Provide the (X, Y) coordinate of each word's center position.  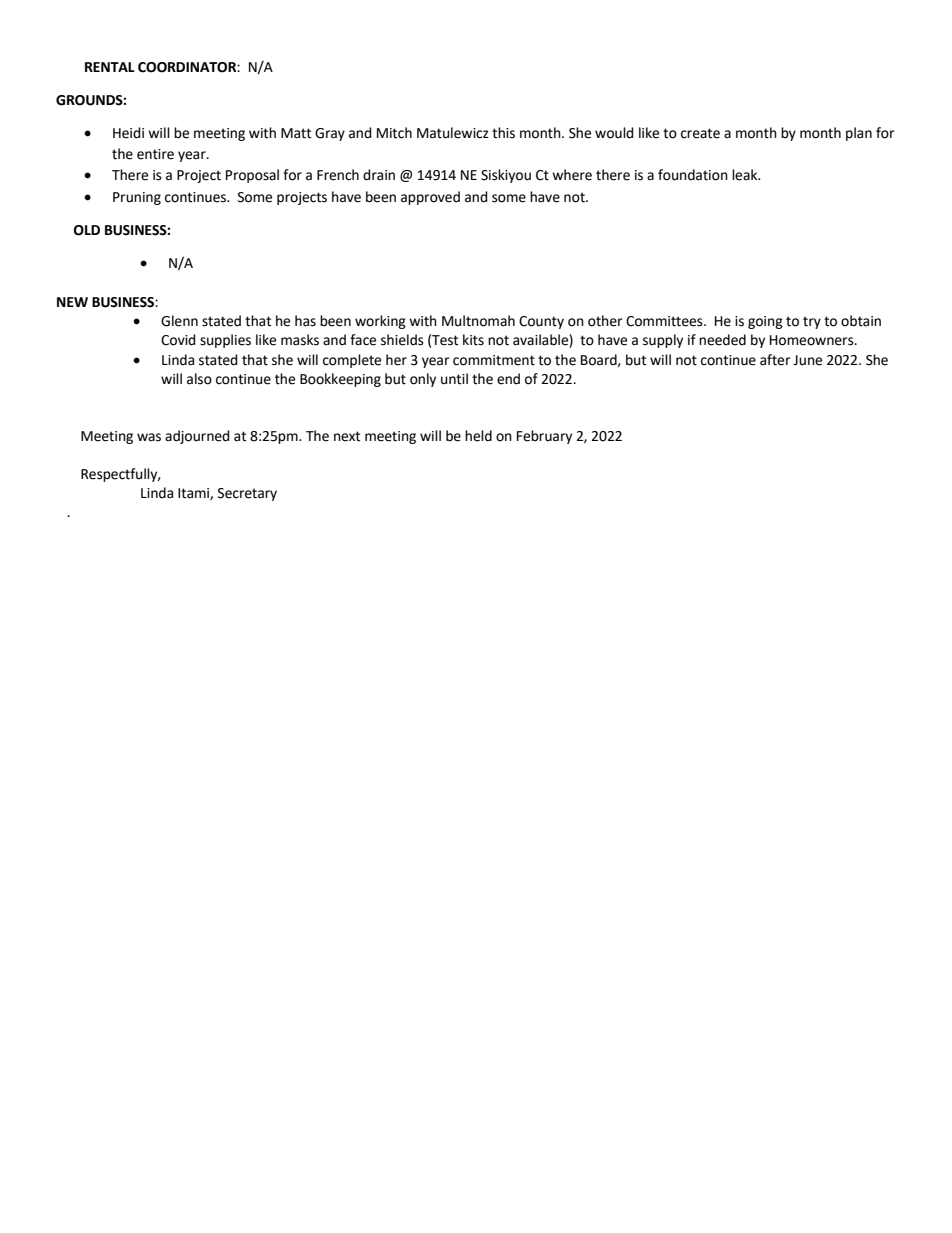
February (544, 437)
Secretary (247, 494)
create (700, 133)
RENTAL (110, 67)
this (503, 133)
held (478, 436)
